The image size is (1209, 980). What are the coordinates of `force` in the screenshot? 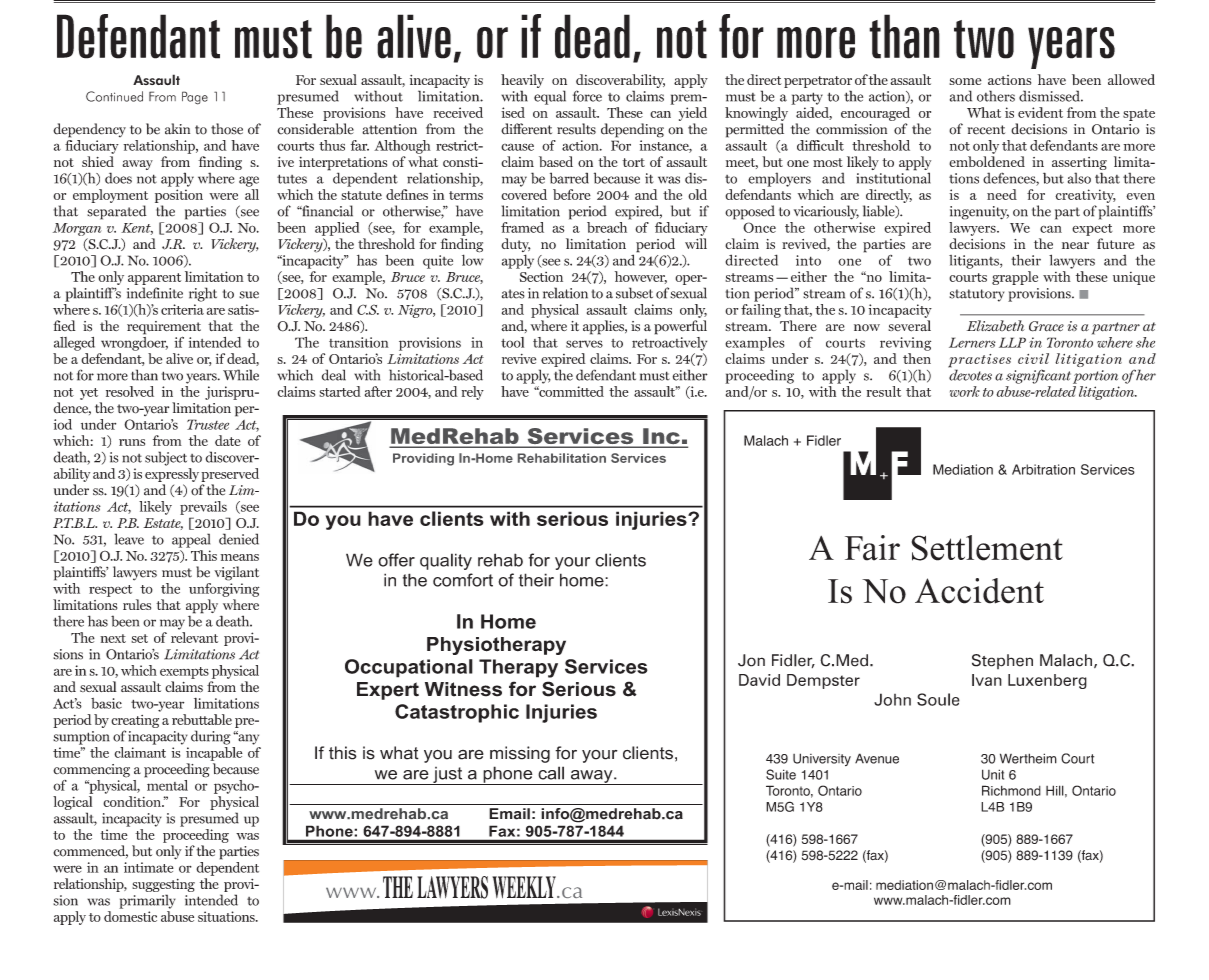 It's located at (587, 96).
